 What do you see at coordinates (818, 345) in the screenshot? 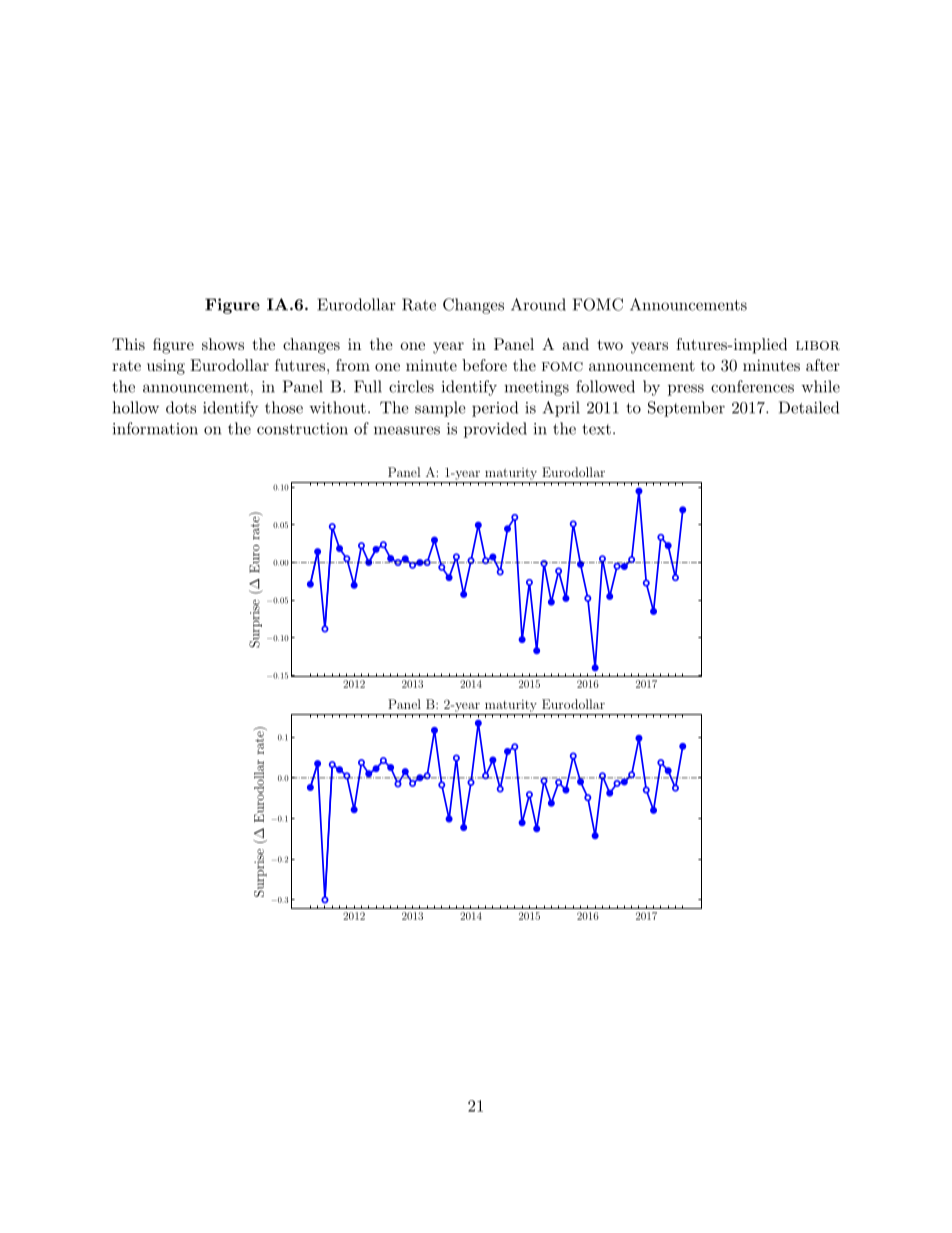
I see `libor` at bounding box center [818, 345].
